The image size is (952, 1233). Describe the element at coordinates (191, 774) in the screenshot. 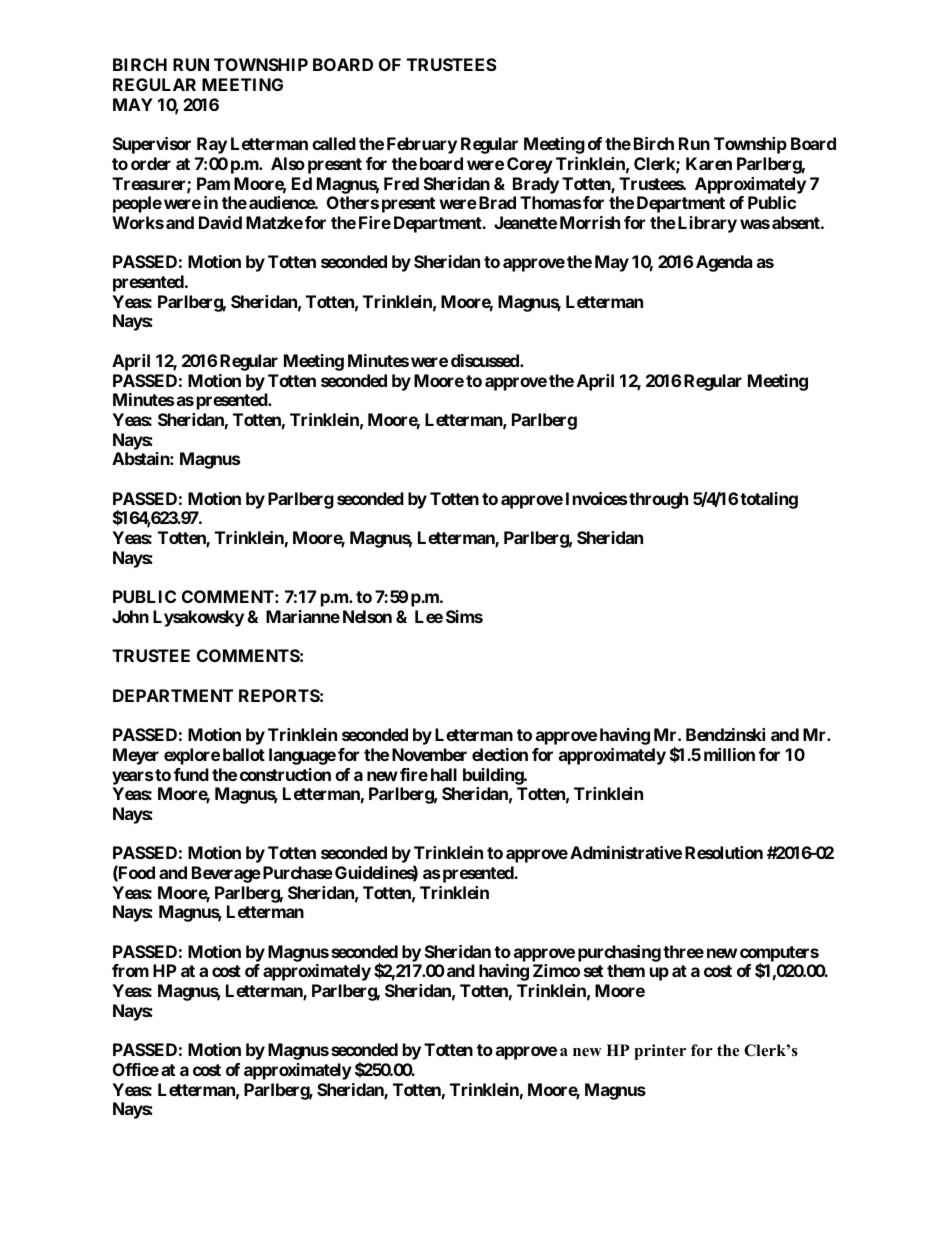

I see `fund` at that location.
